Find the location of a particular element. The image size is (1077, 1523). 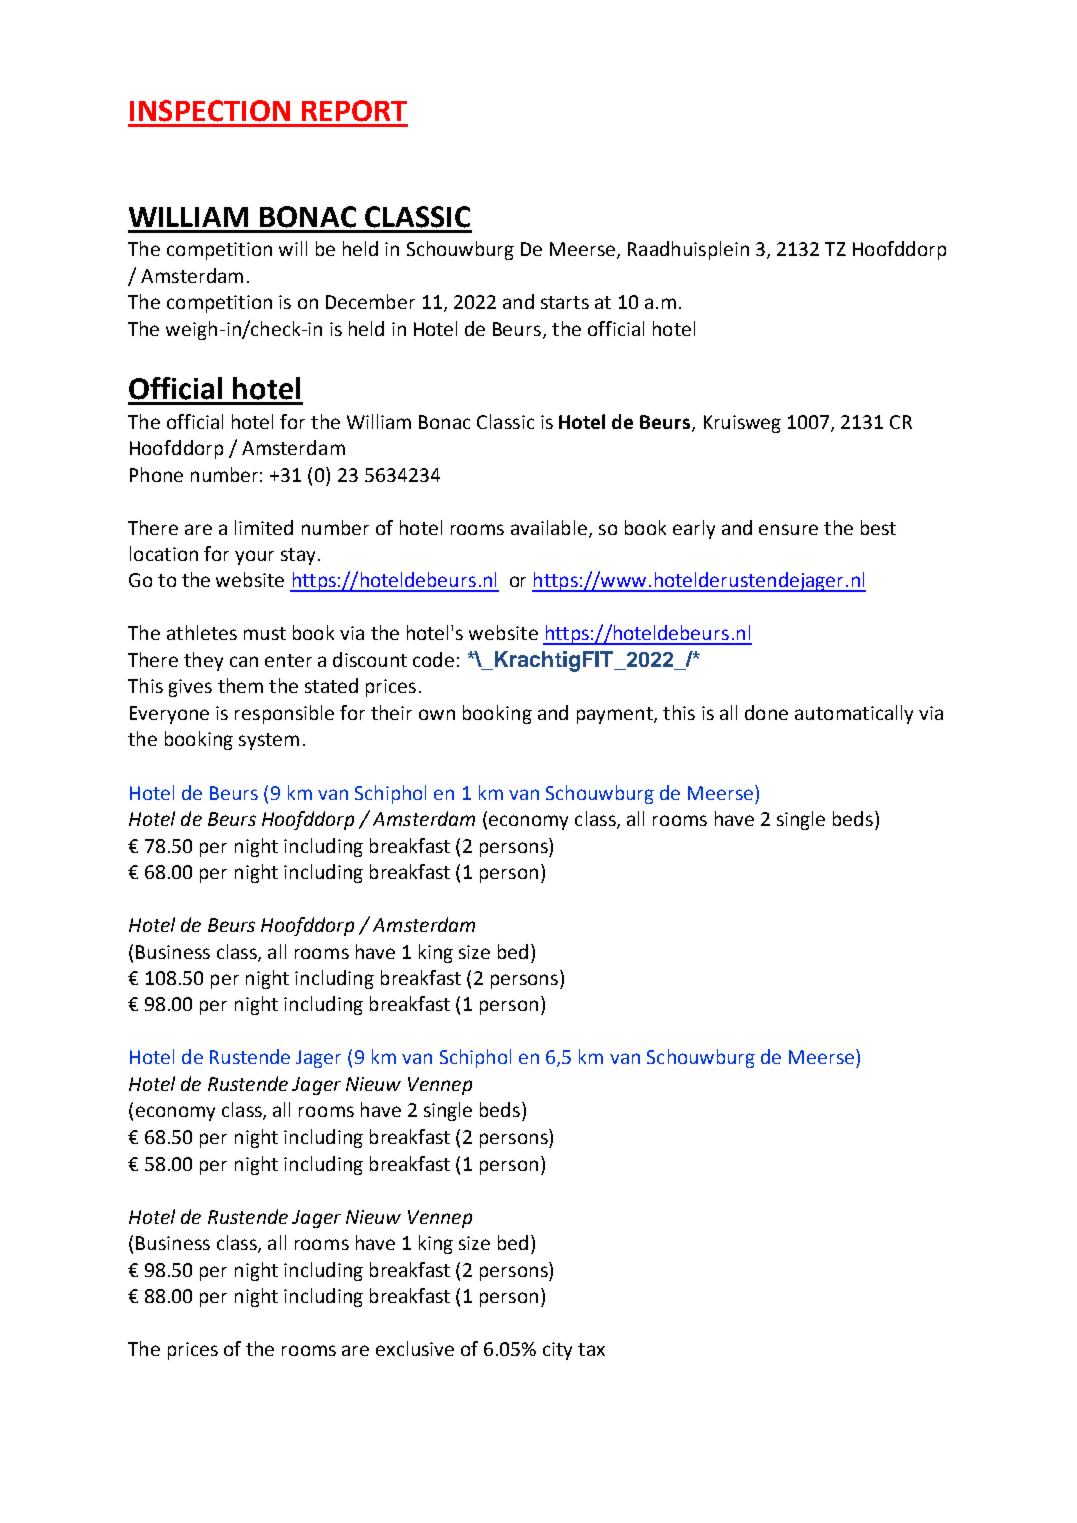

December is located at coordinates (370, 301).
